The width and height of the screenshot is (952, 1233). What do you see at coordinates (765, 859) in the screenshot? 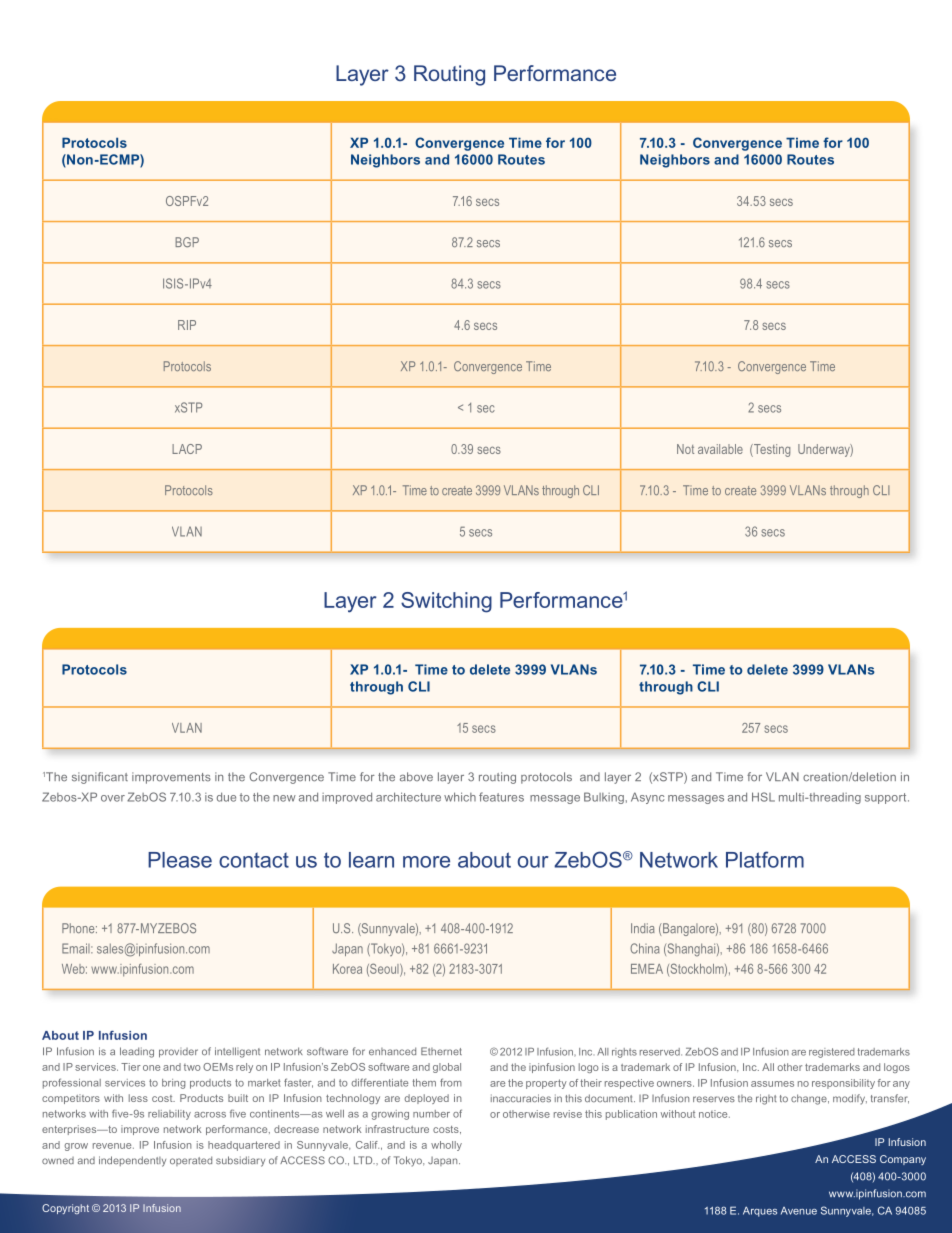
I see `Platform` at bounding box center [765, 859].
